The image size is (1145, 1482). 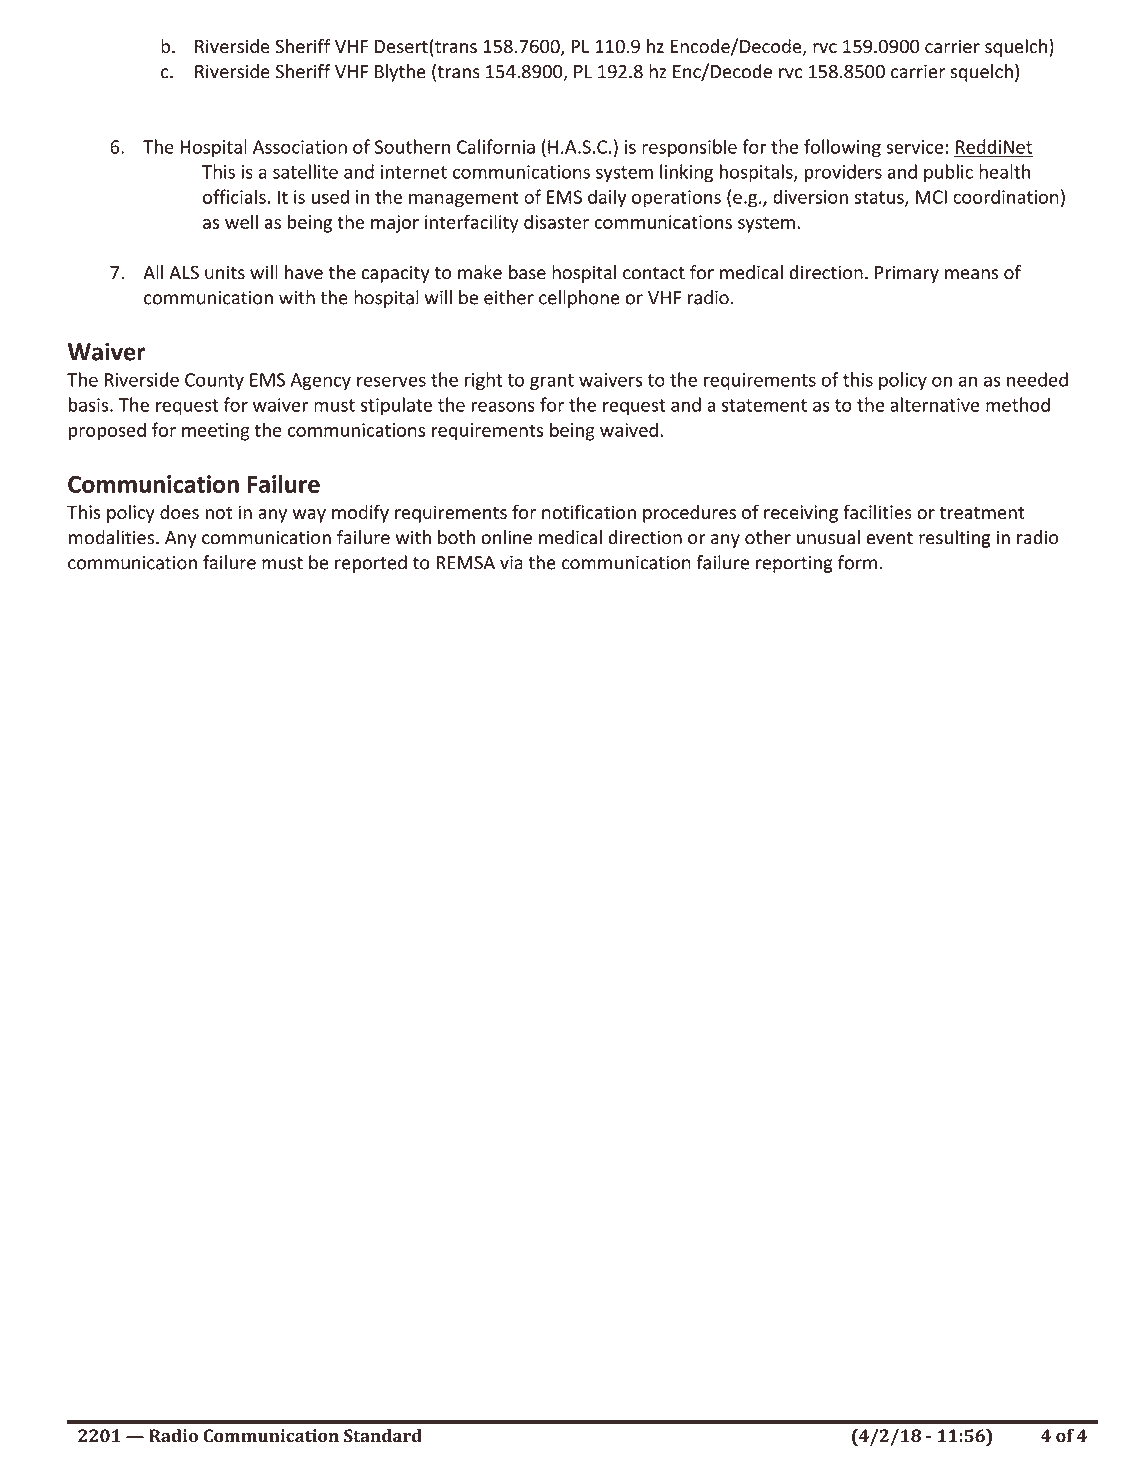 What do you see at coordinates (794, 564) in the screenshot?
I see `reporting` at bounding box center [794, 564].
